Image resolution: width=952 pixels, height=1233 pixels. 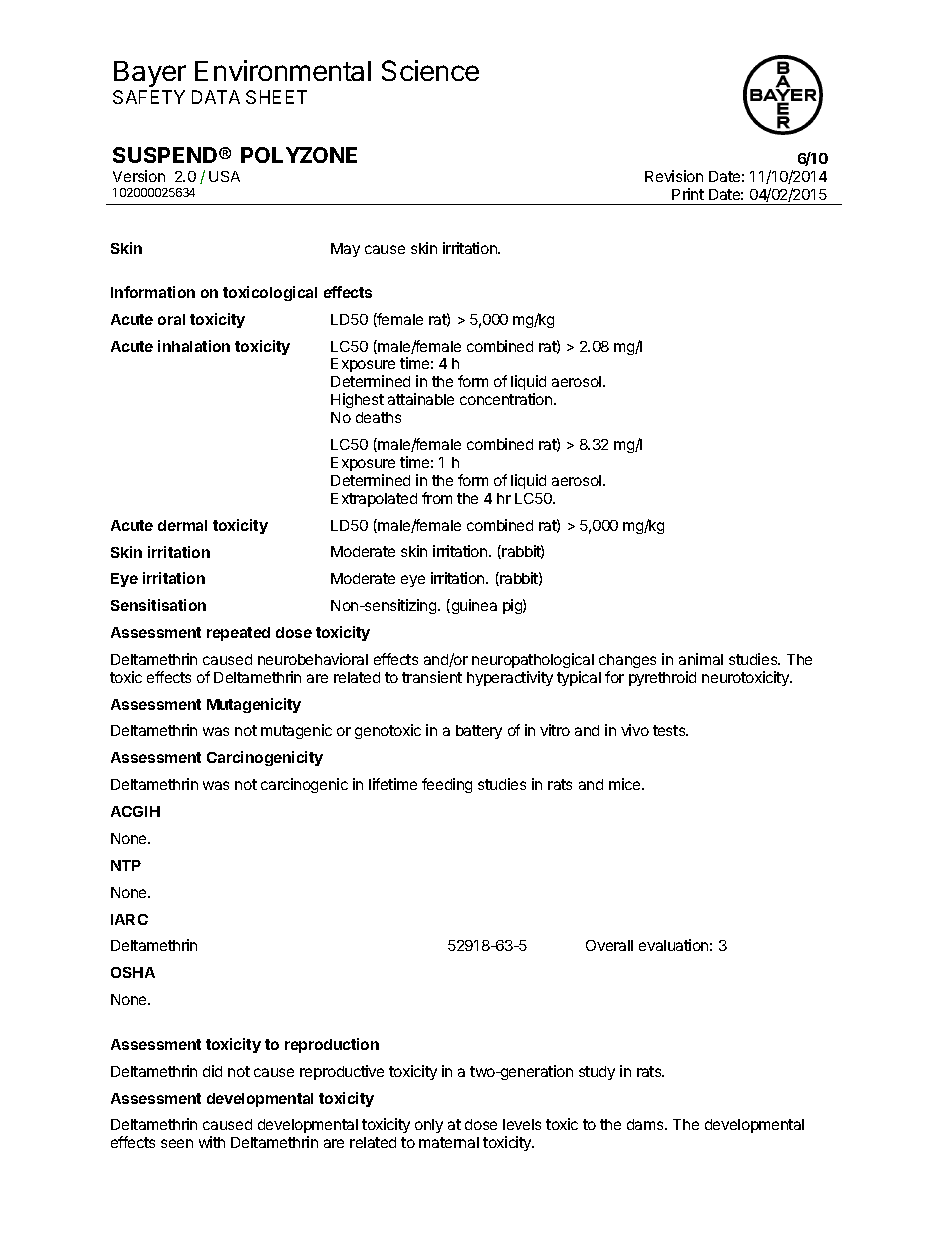 I want to click on dermal, so click(x=182, y=525).
